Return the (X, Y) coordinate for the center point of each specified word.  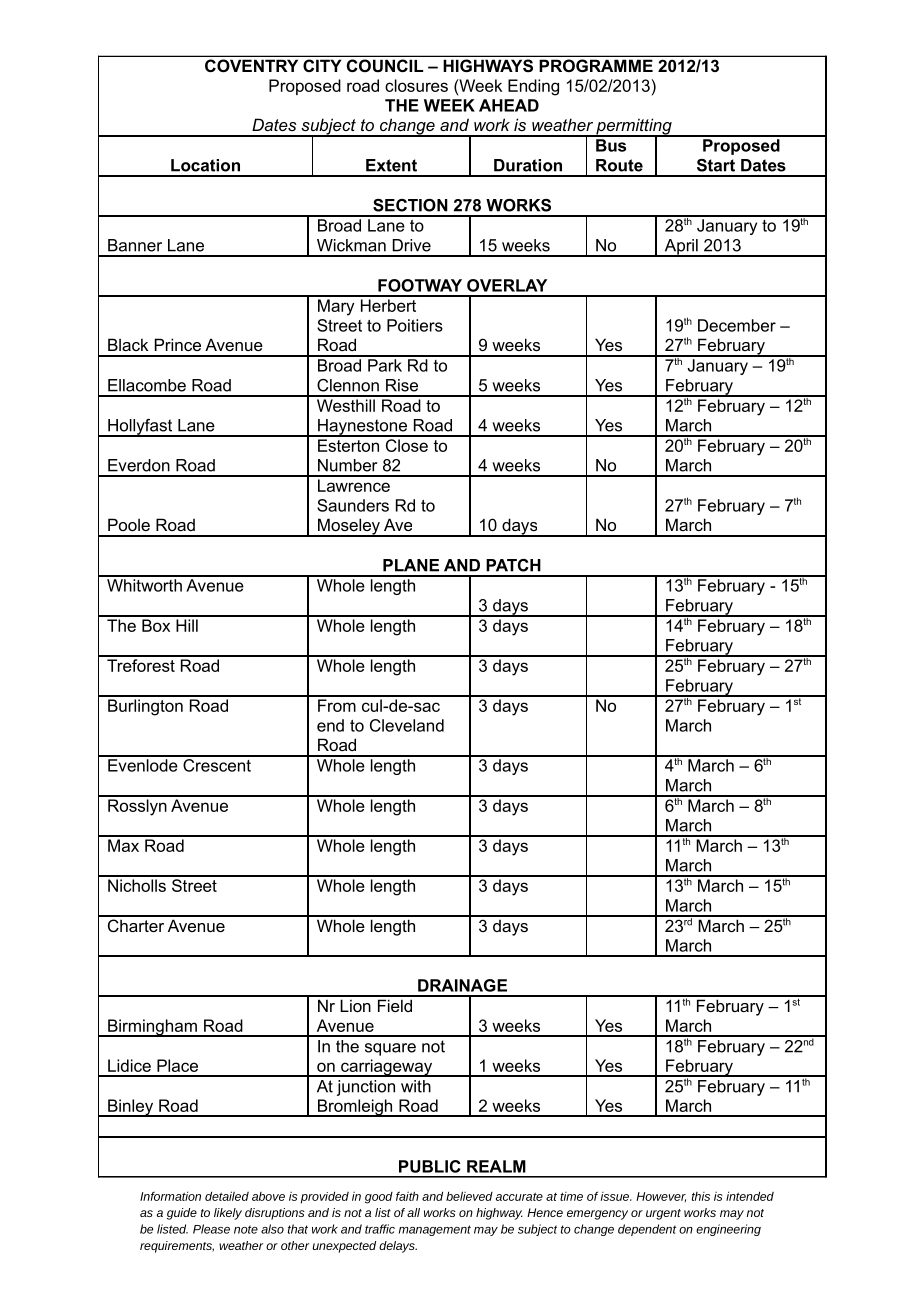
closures (416, 85)
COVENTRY (251, 65)
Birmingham (152, 1028)
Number (347, 465)
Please (211, 1229)
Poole (129, 524)
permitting (634, 127)
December (737, 325)
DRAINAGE (462, 985)
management (435, 1230)
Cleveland (407, 725)
